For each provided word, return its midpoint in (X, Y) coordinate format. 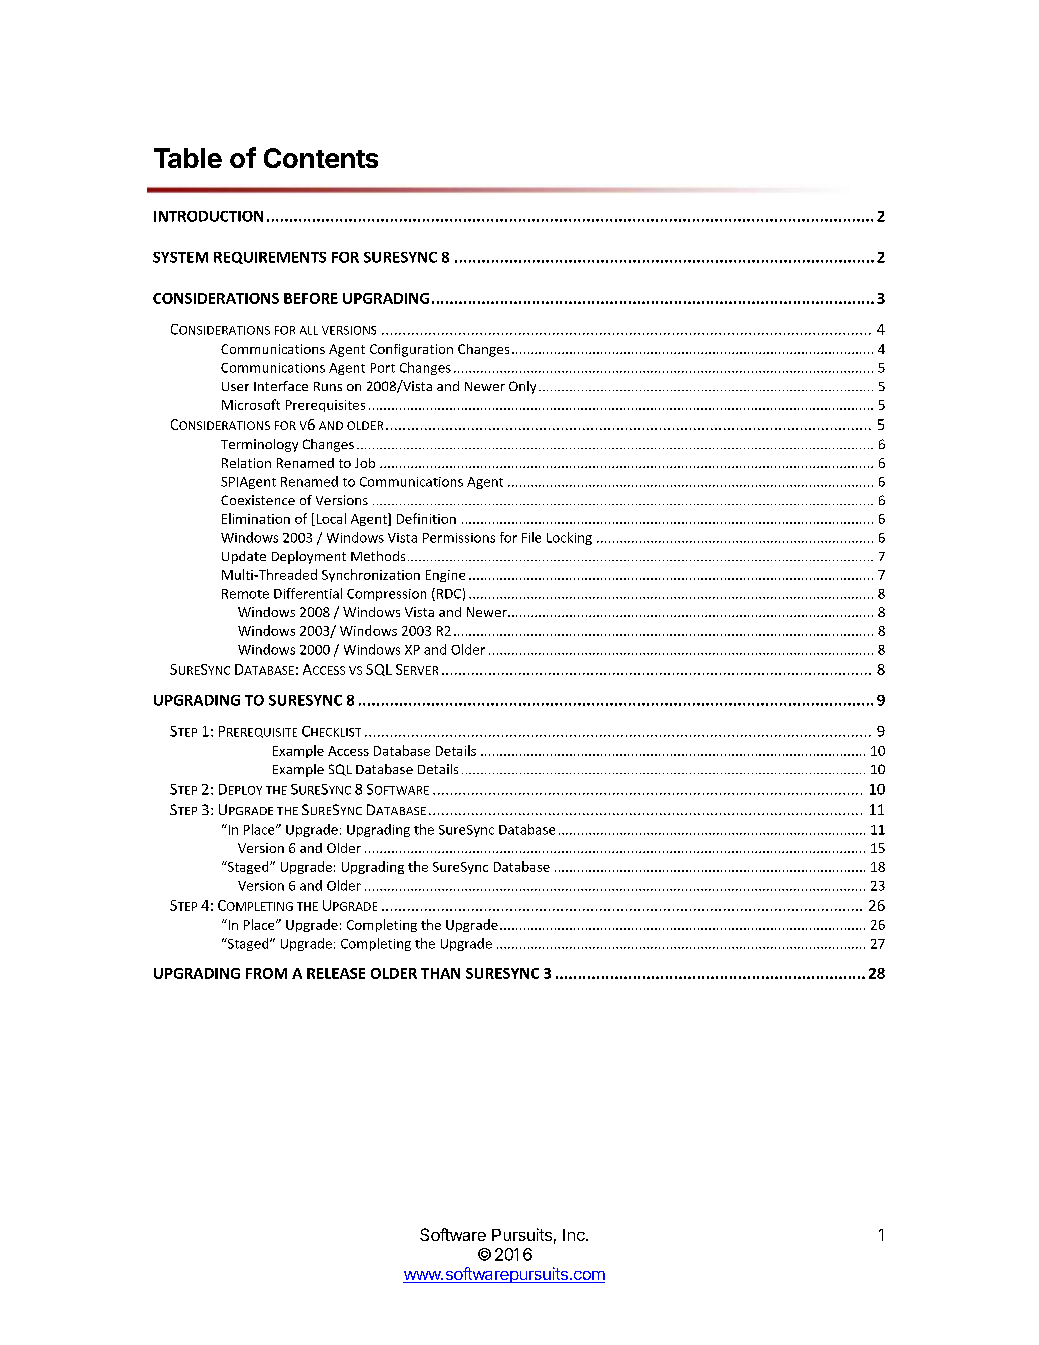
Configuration (411, 350)
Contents (321, 158)
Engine (445, 576)
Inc (575, 1235)
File (531, 537)
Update (244, 557)
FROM (266, 973)
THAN (440, 973)
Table (188, 158)
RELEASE (336, 973)
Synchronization (371, 575)
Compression (386, 595)
